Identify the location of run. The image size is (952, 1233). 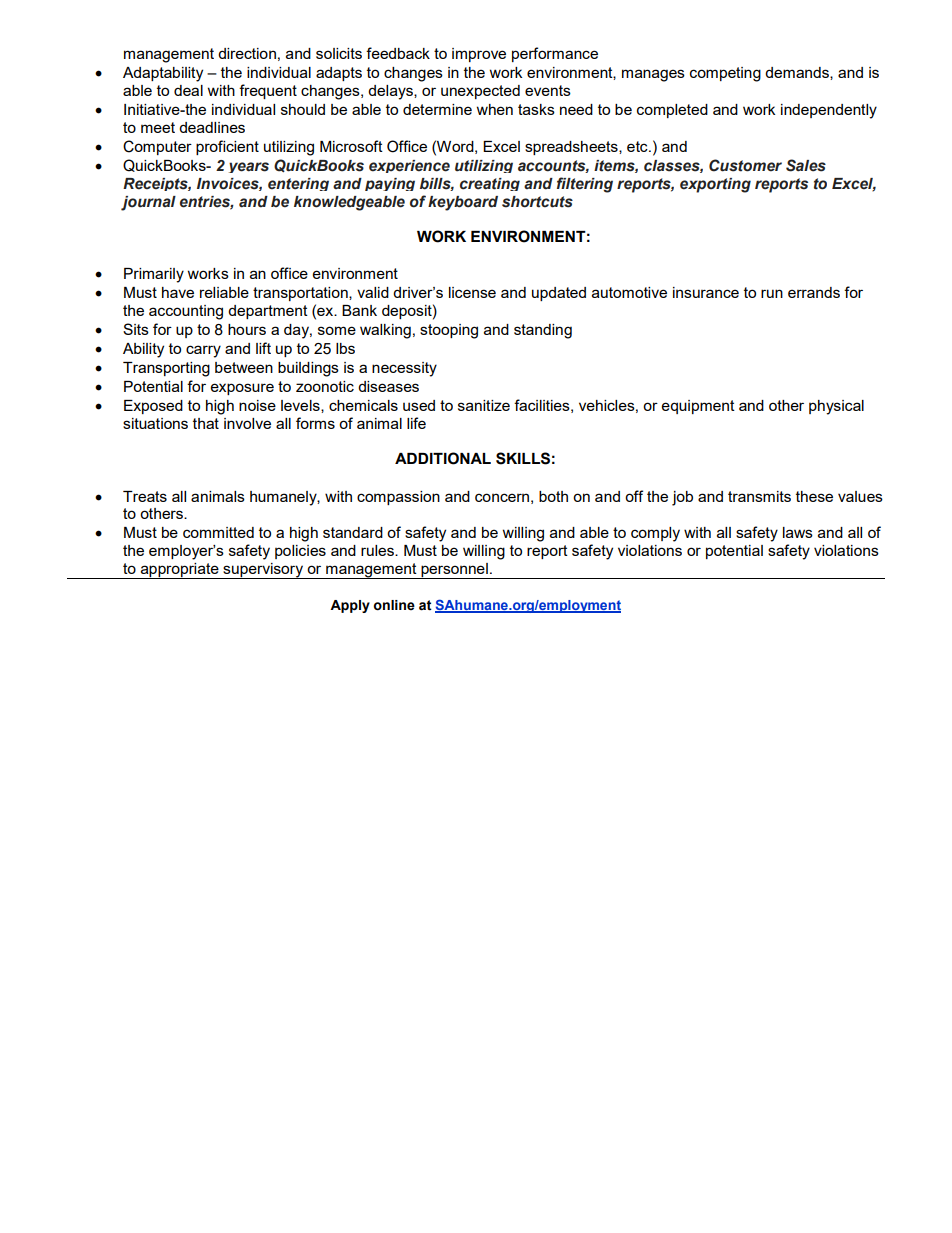
(772, 293).
